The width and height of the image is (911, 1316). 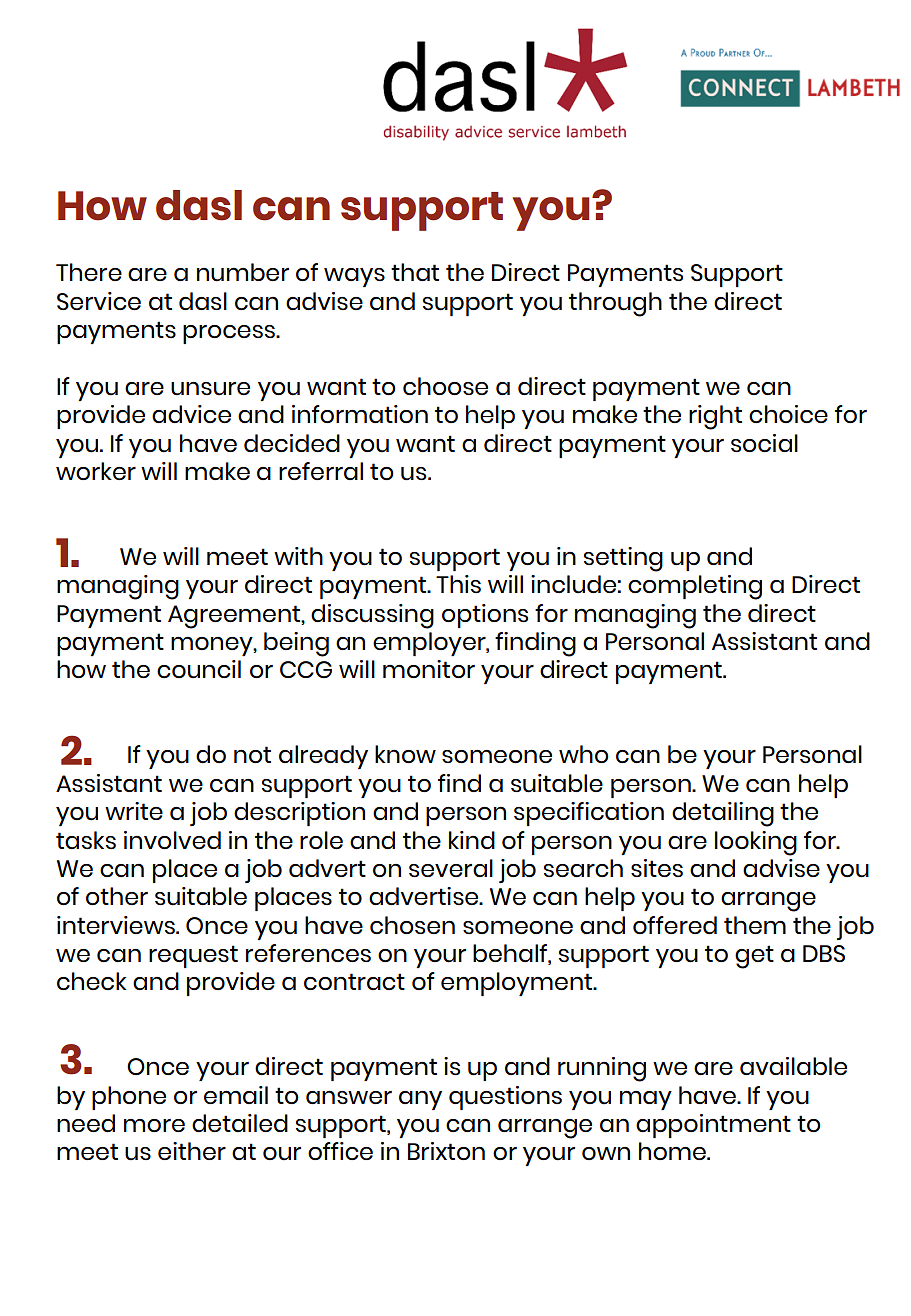 I want to click on more, so click(x=154, y=1125).
